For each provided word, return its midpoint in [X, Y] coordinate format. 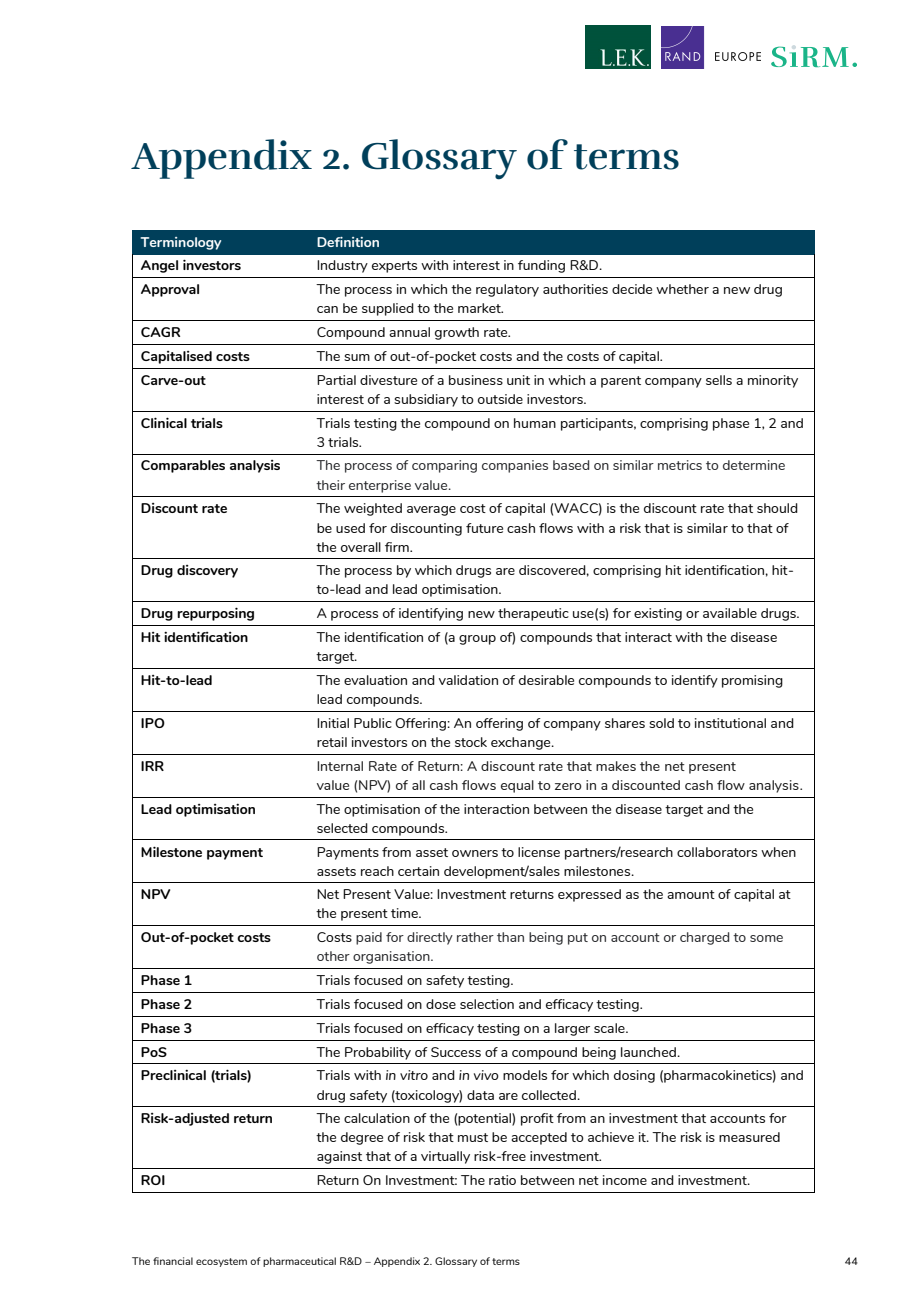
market [480, 308]
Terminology [181, 243]
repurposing [215, 614]
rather [475, 937]
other [333, 956]
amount [691, 894]
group [477, 640]
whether [682, 289]
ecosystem [221, 1262]
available [730, 613]
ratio [502, 1180]
